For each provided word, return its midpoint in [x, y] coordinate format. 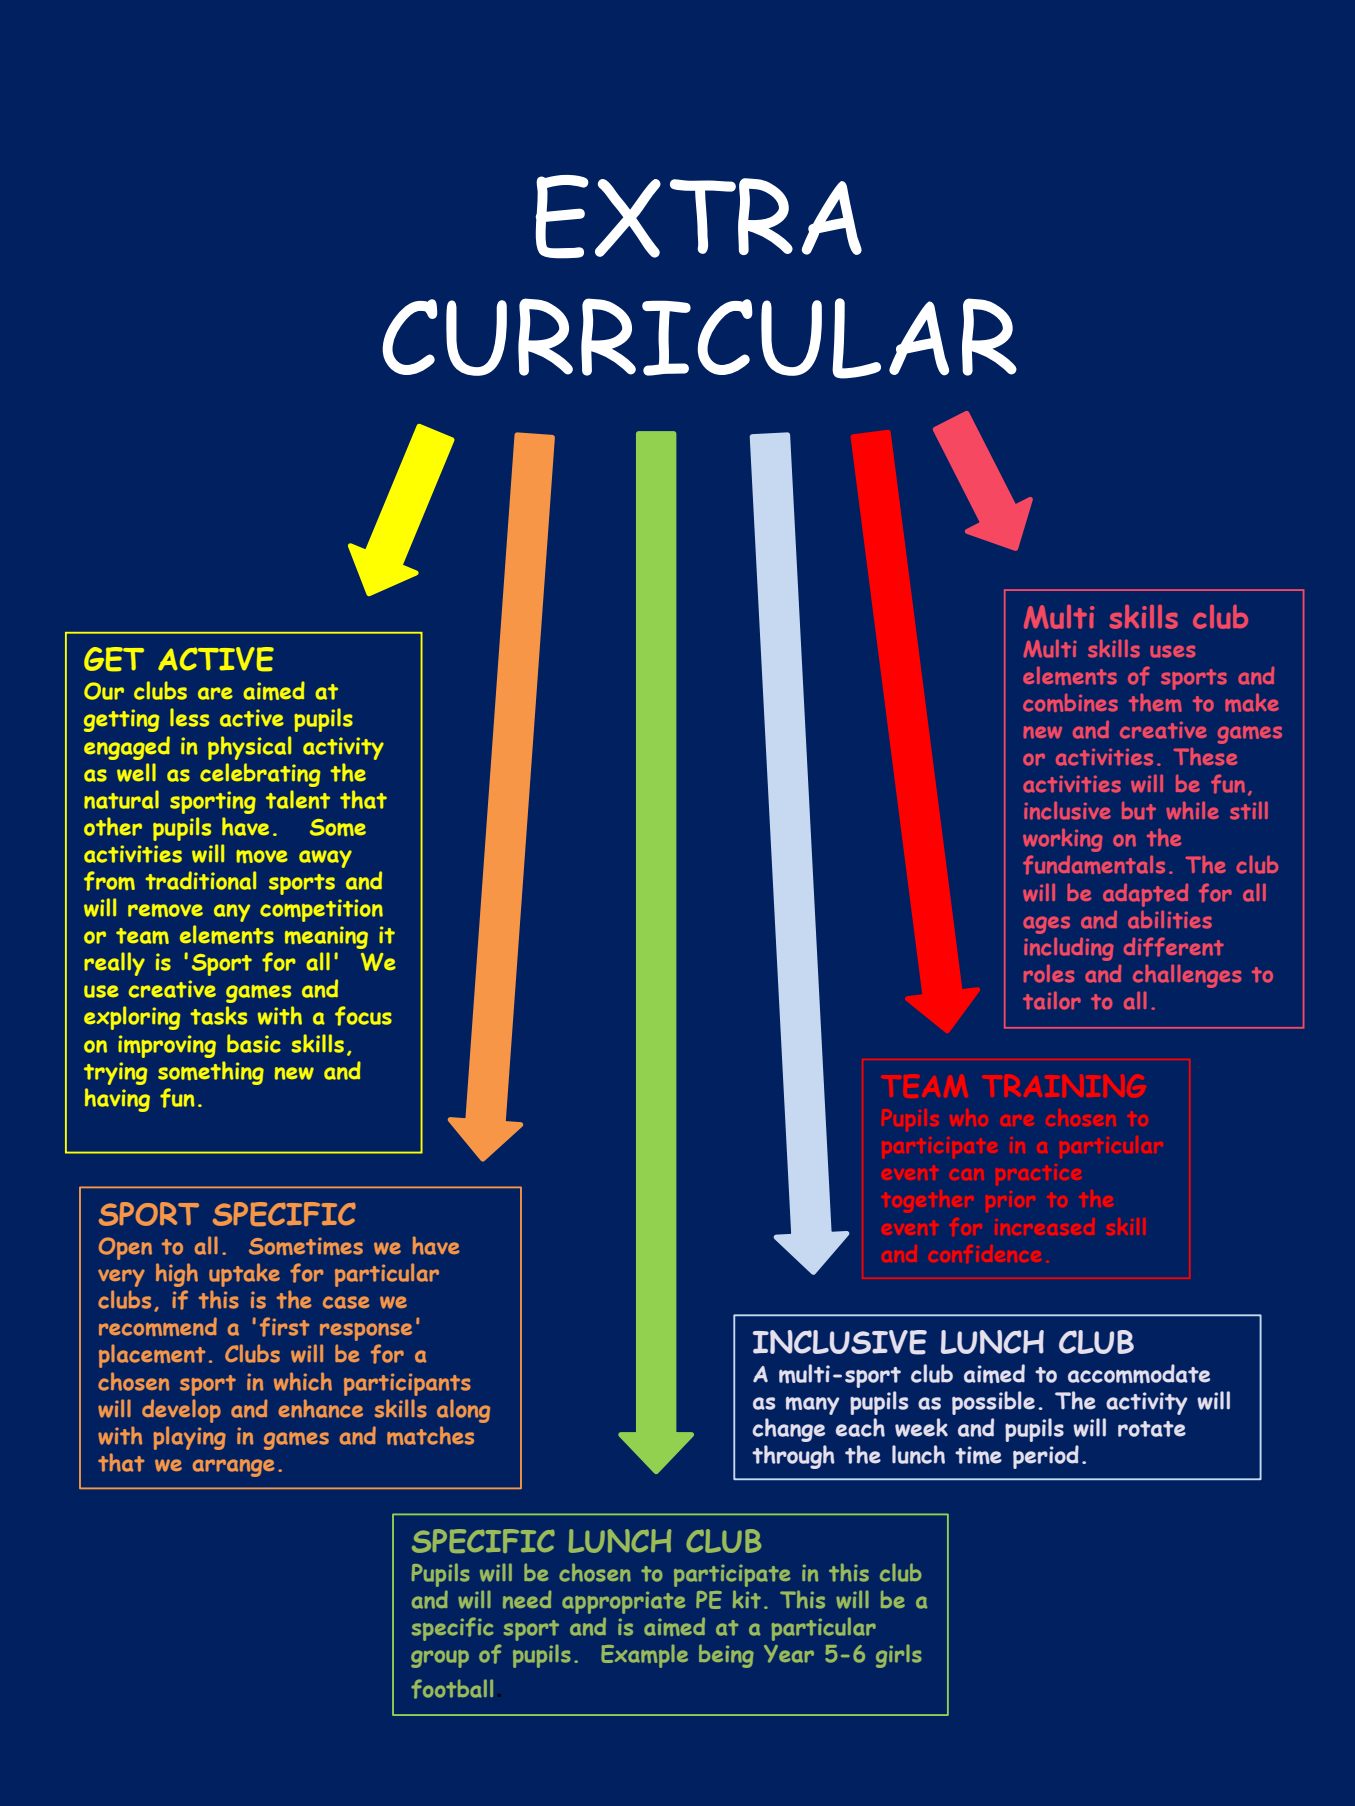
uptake [244, 1275]
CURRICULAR [699, 338]
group [440, 1659]
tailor [1052, 1000]
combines [1070, 702]
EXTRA [699, 217]
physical [249, 748]
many [813, 1405]
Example [644, 1656]
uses [1172, 651]
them [1155, 702]
